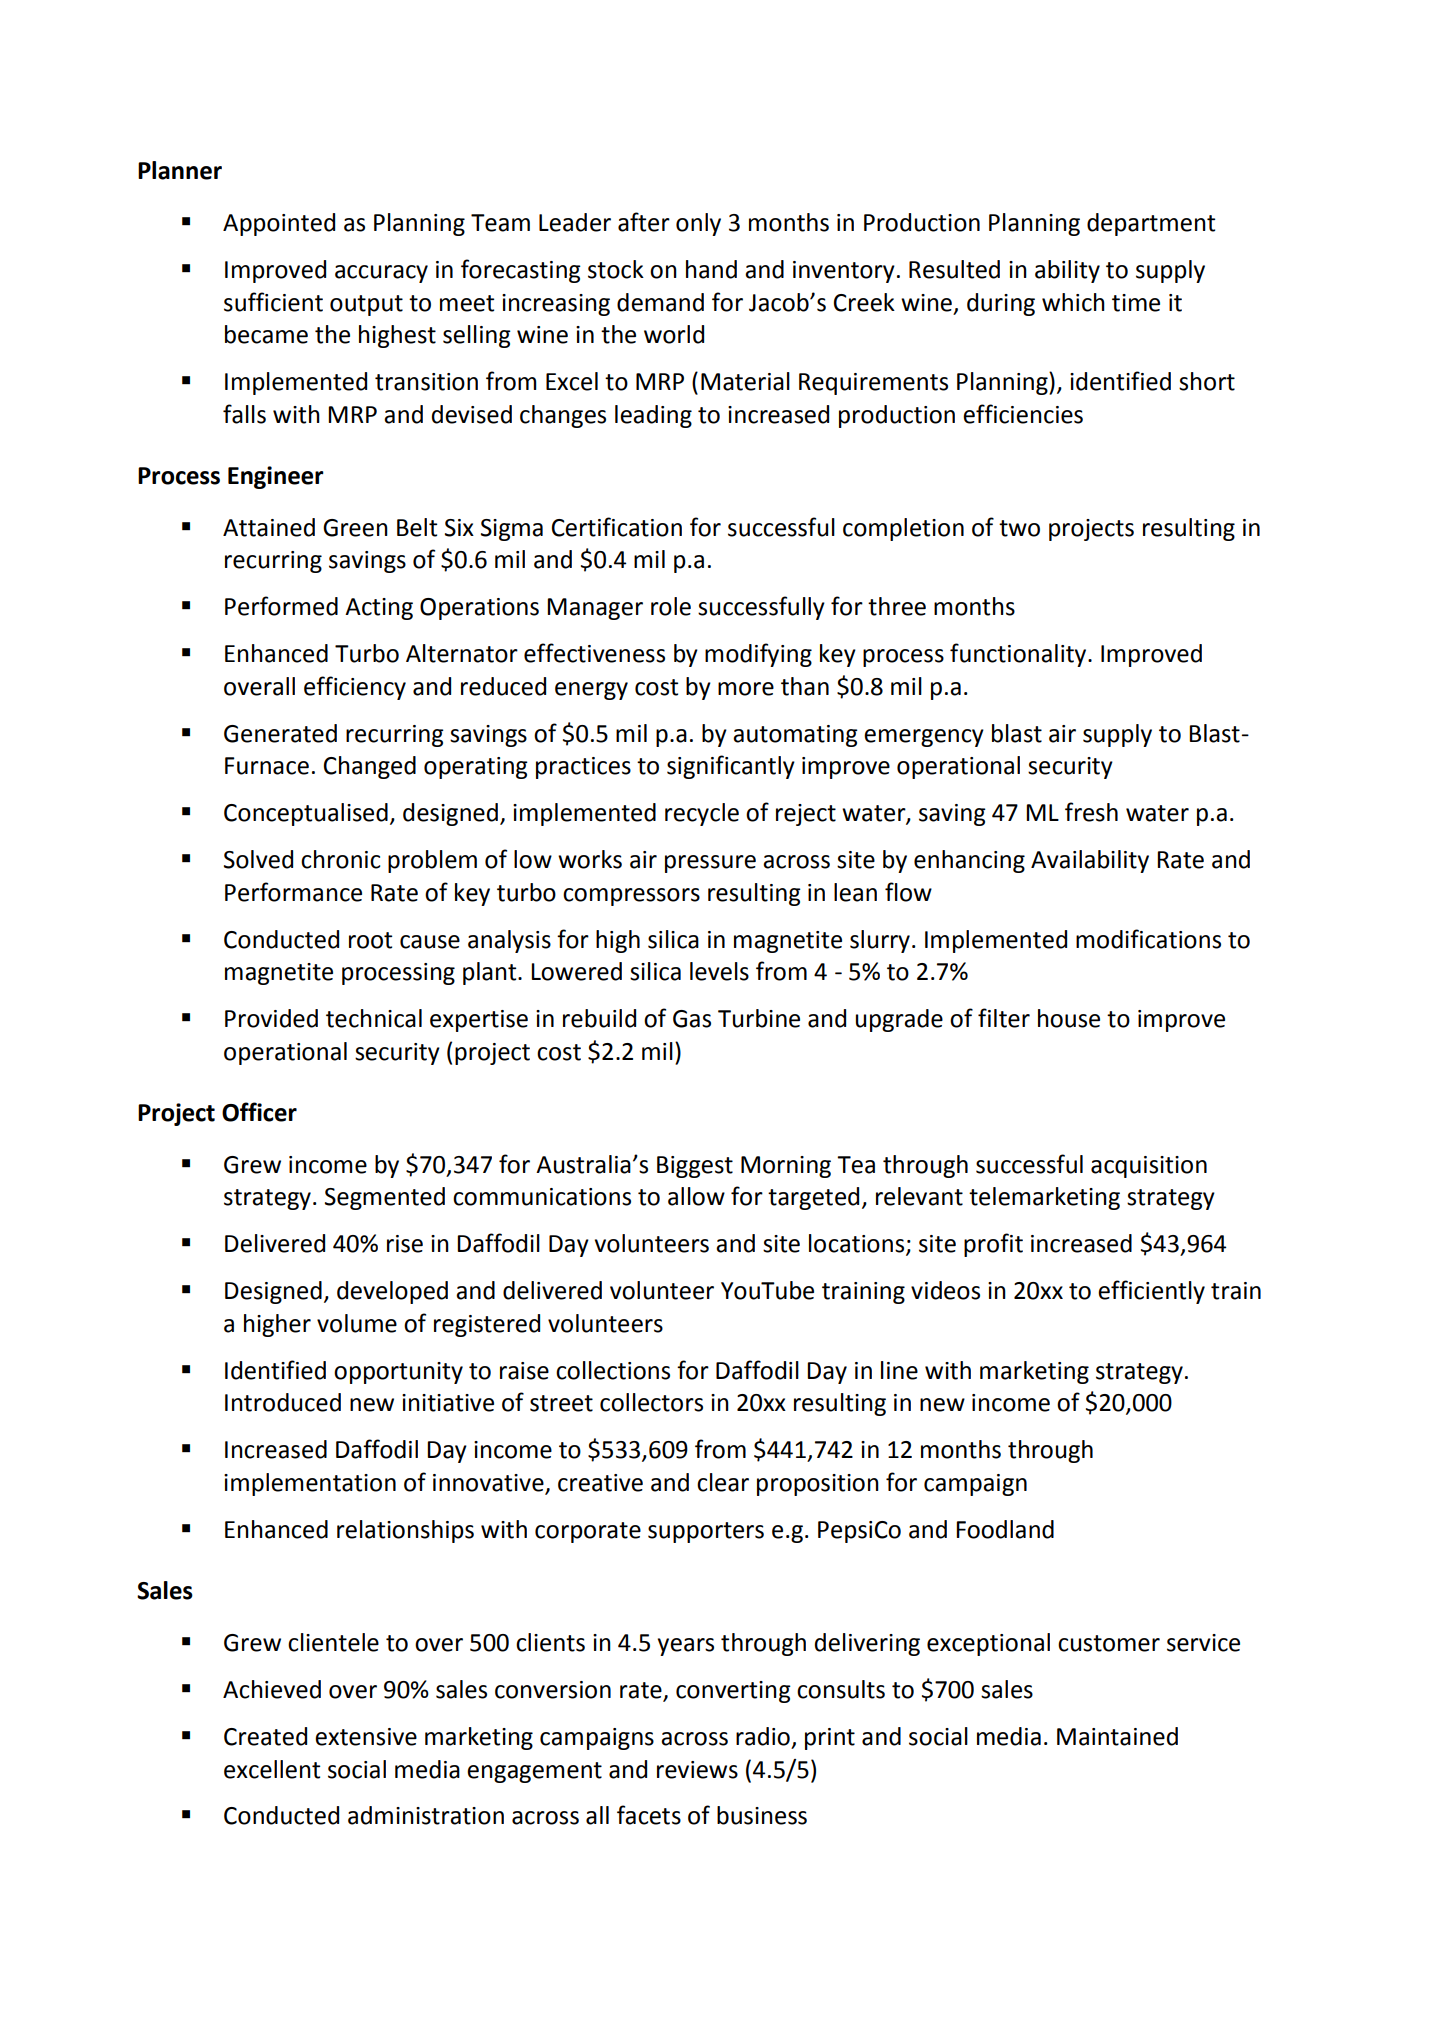  Describe the element at coordinates (698, 224) in the screenshot. I see `only` at that location.
